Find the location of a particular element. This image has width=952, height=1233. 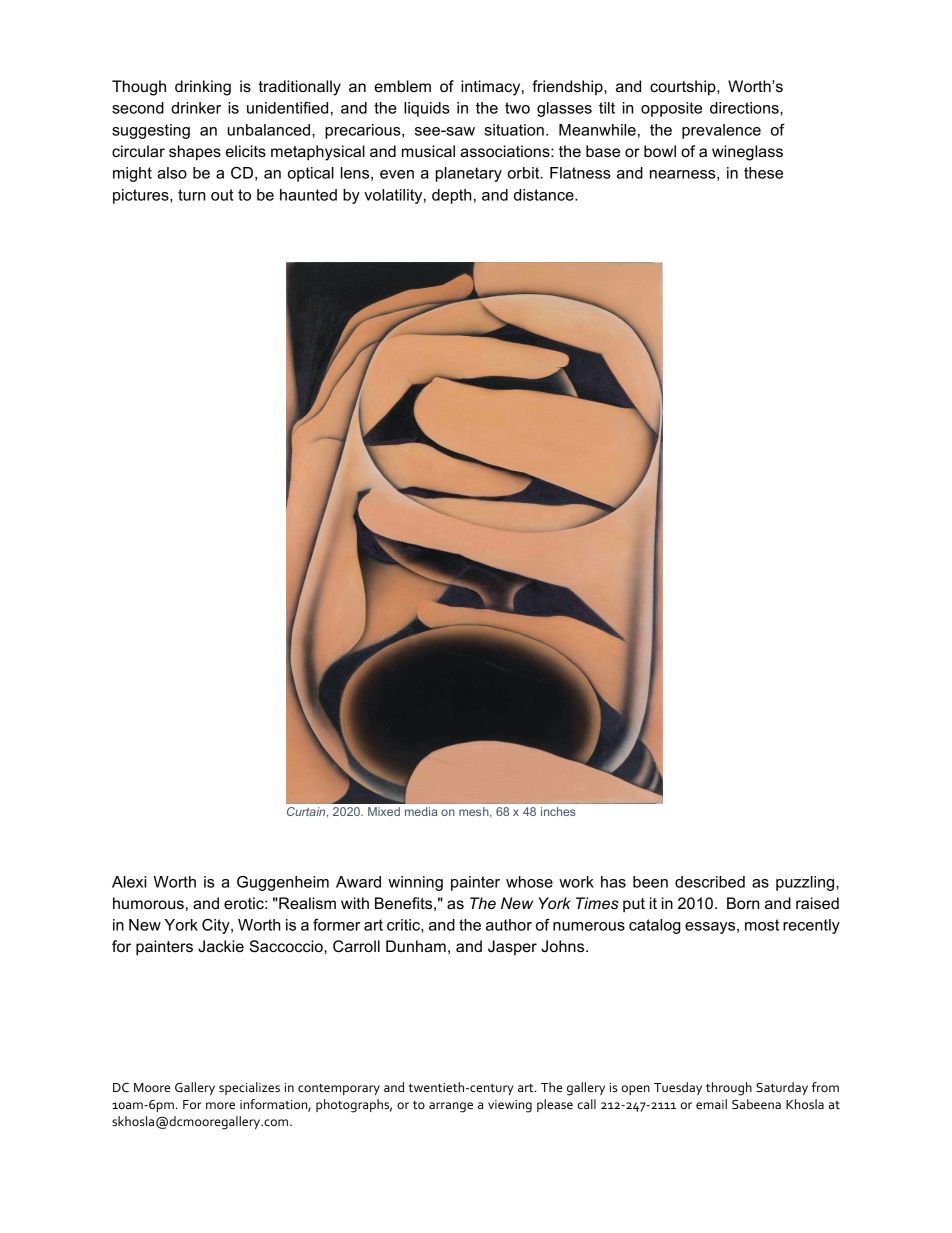

drinker is located at coordinates (196, 108).
